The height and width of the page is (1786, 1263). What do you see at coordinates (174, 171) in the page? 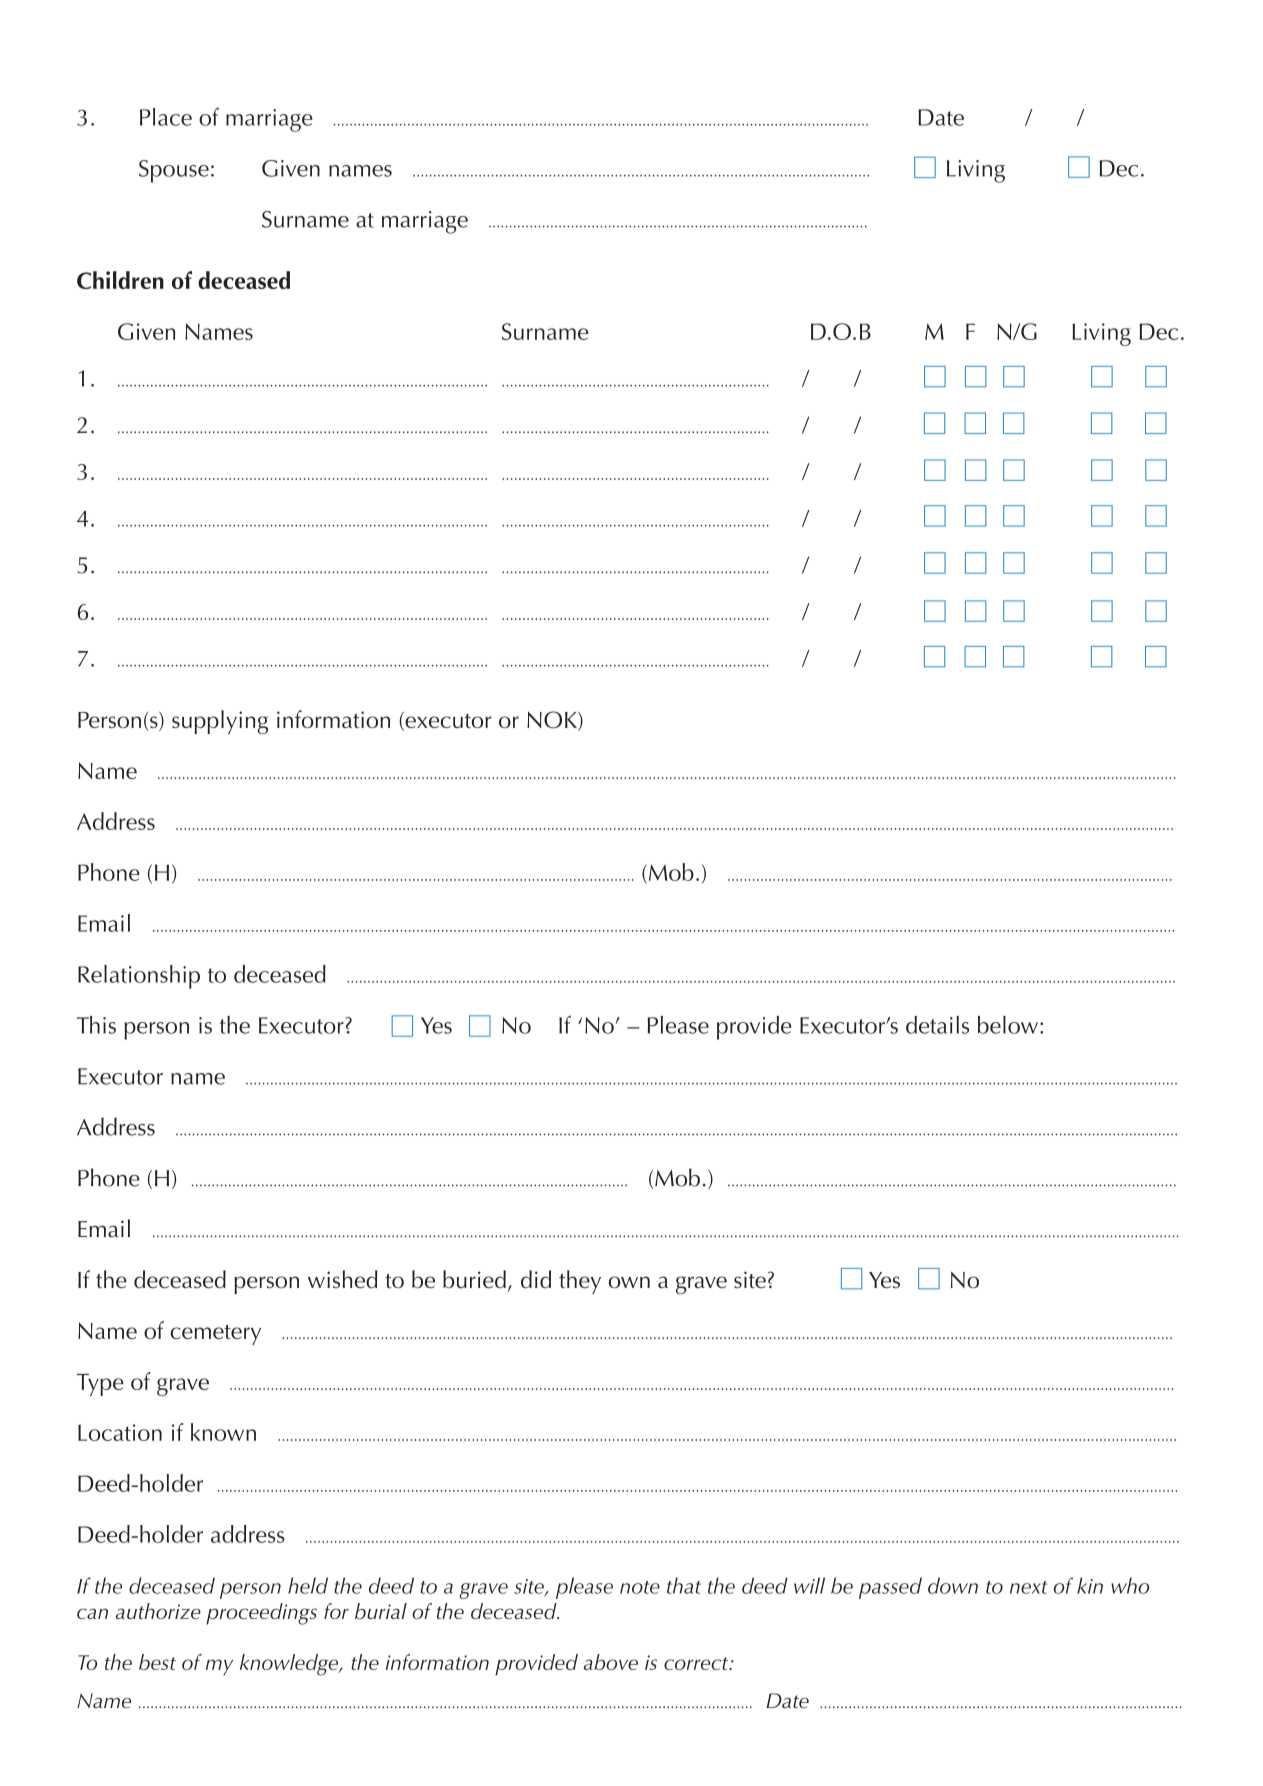
I see `Spouse` at bounding box center [174, 171].
